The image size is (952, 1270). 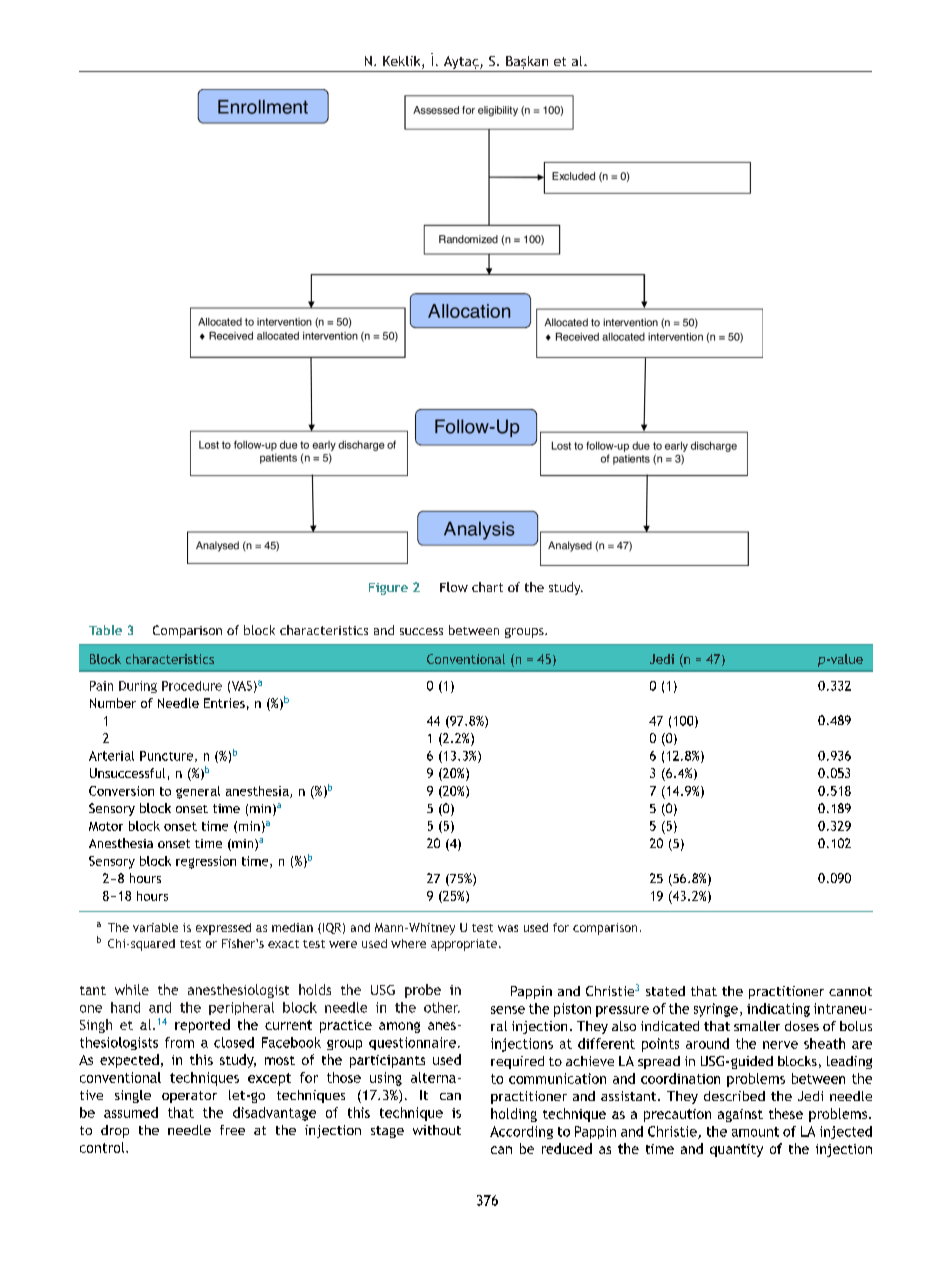 I want to click on Figure, so click(x=388, y=589).
